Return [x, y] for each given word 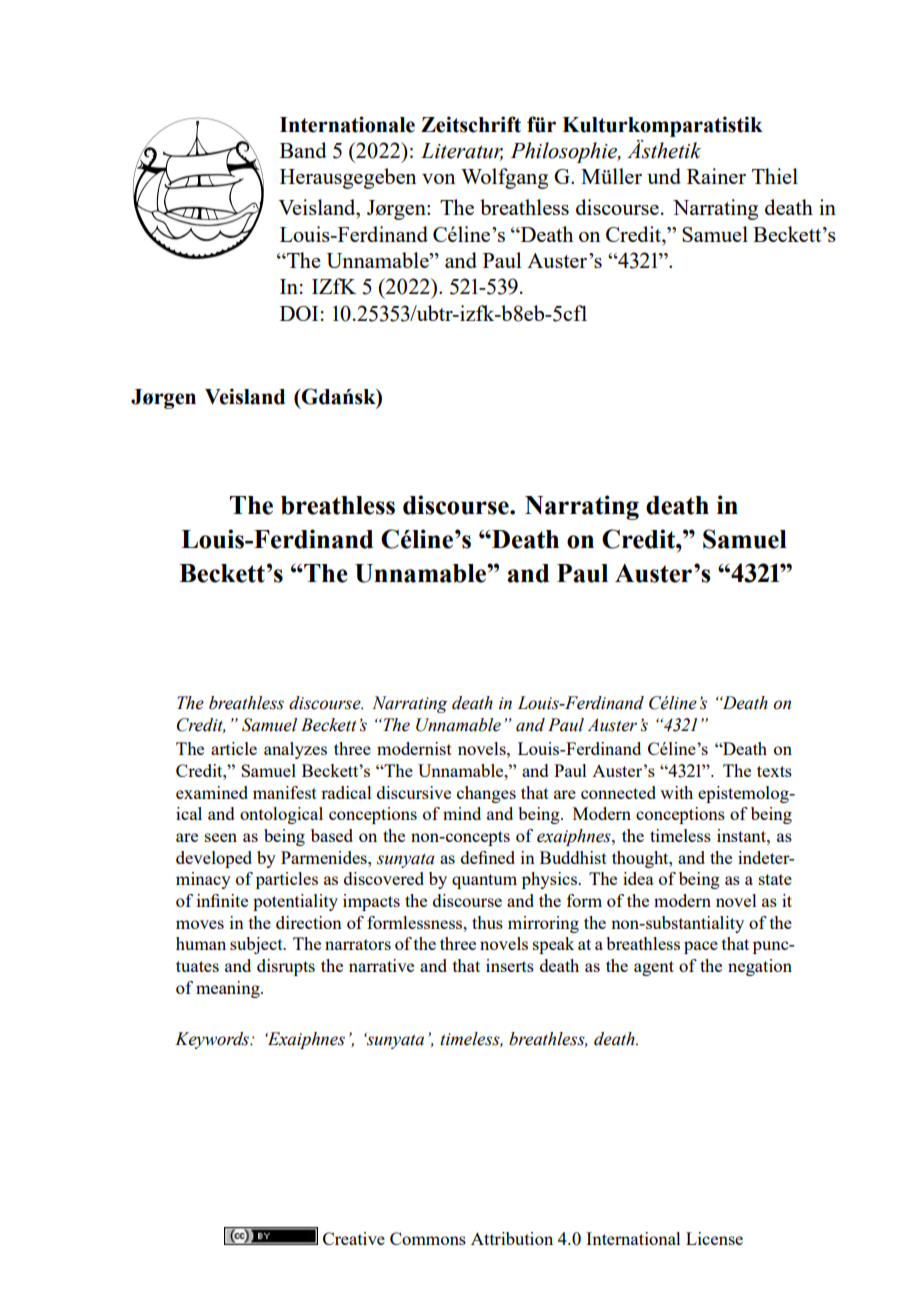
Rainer [716, 176]
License [714, 1238]
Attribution [512, 1238]
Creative [354, 1238]
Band [303, 150]
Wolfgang [504, 178]
